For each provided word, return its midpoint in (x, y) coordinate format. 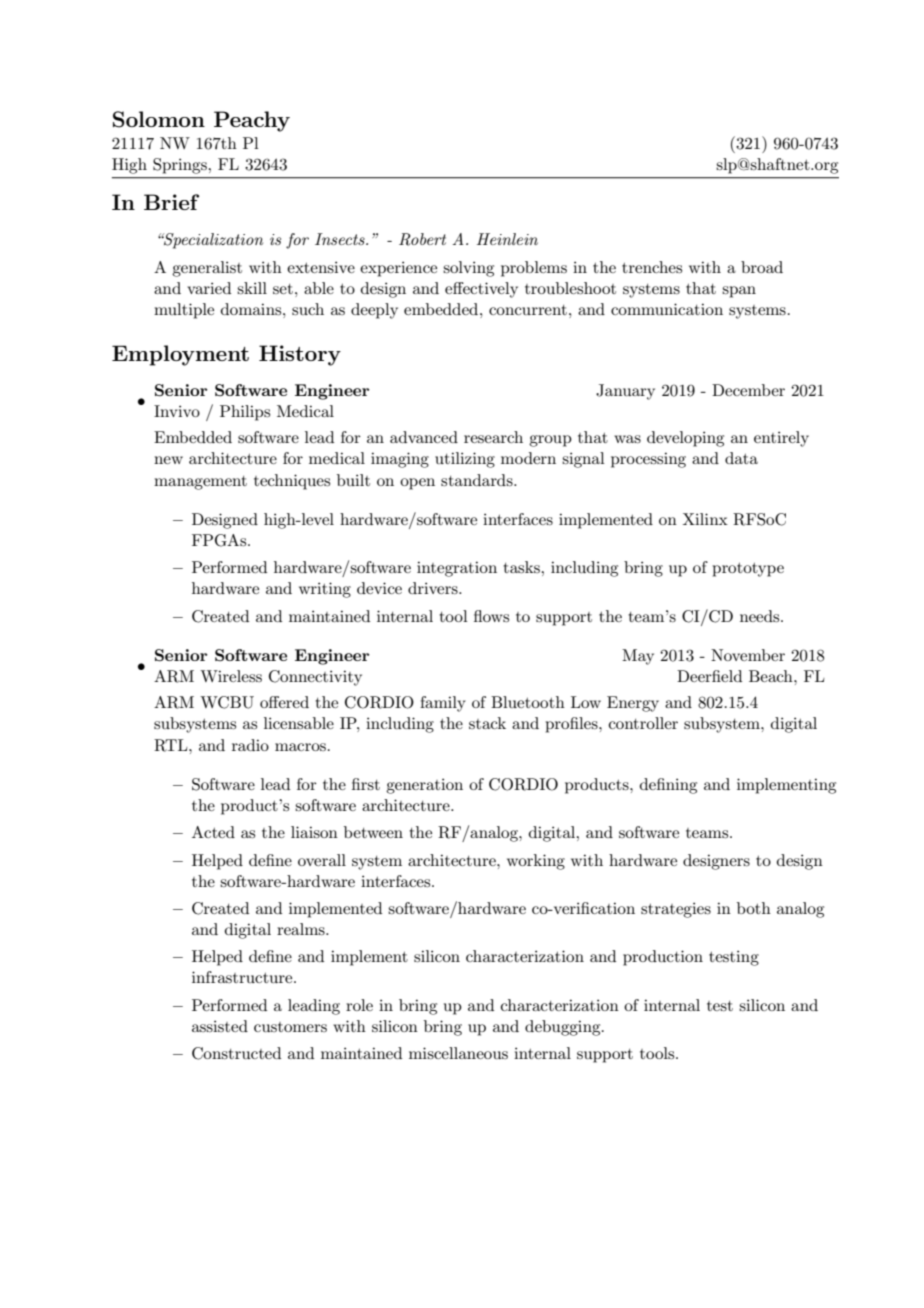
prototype (748, 570)
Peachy (252, 121)
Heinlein (507, 239)
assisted (220, 1026)
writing (325, 590)
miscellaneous (458, 1053)
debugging (564, 1028)
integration (457, 569)
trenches (652, 267)
